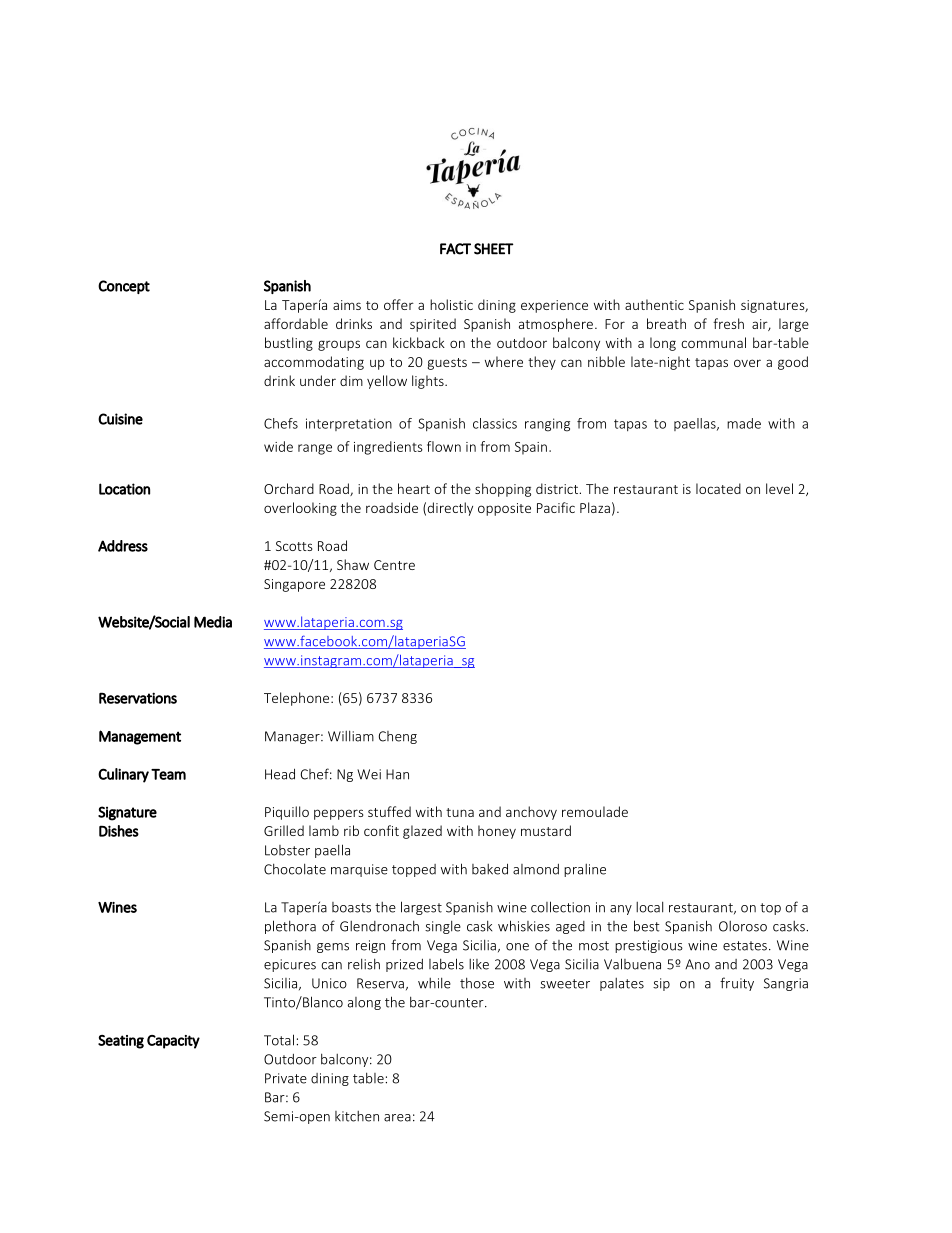 This image has width=952, height=1233. What do you see at coordinates (649, 907) in the image?
I see `local` at bounding box center [649, 907].
